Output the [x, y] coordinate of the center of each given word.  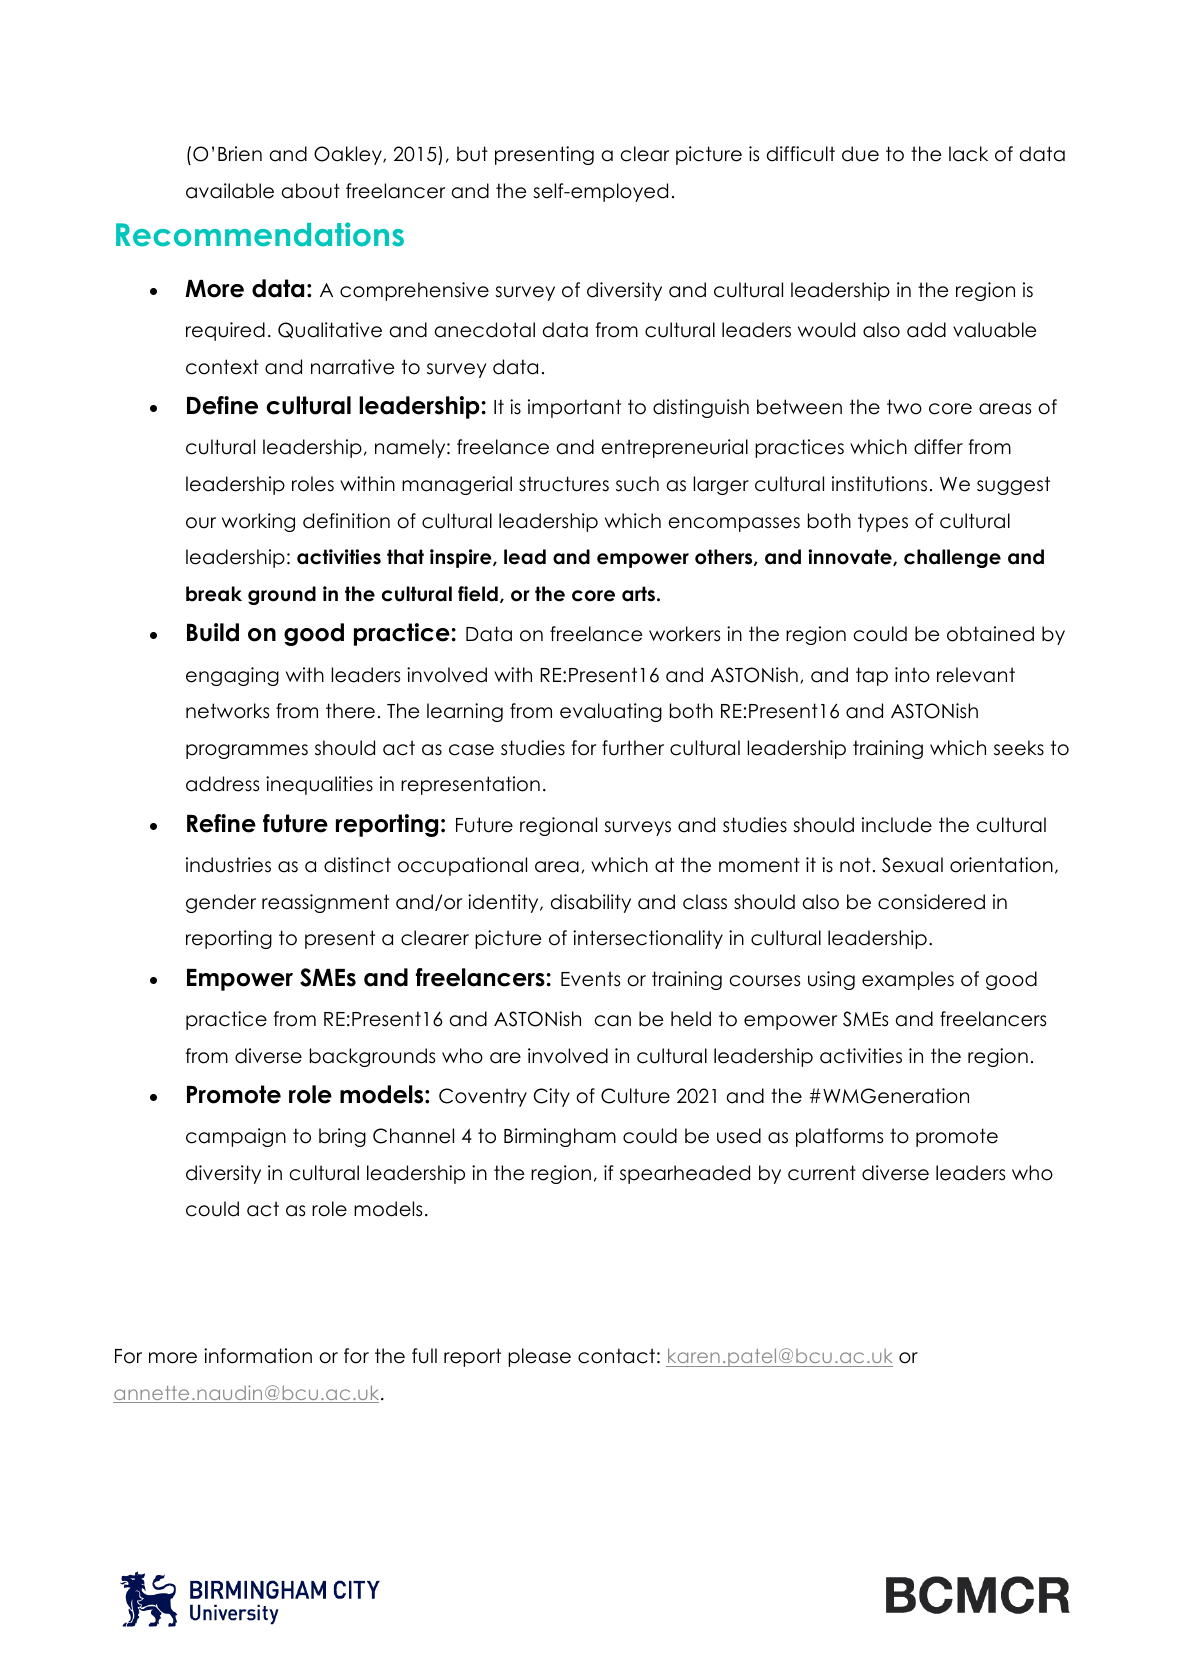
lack [968, 154]
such [637, 484]
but [472, 154]
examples [908, 980]
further [633, 748]
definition [346, 521]
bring [342, 1137]
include [897, 825]
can [613, 1021]
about [311, 191]
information [258, 1356]
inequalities [319, 785]
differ [938, 447]
